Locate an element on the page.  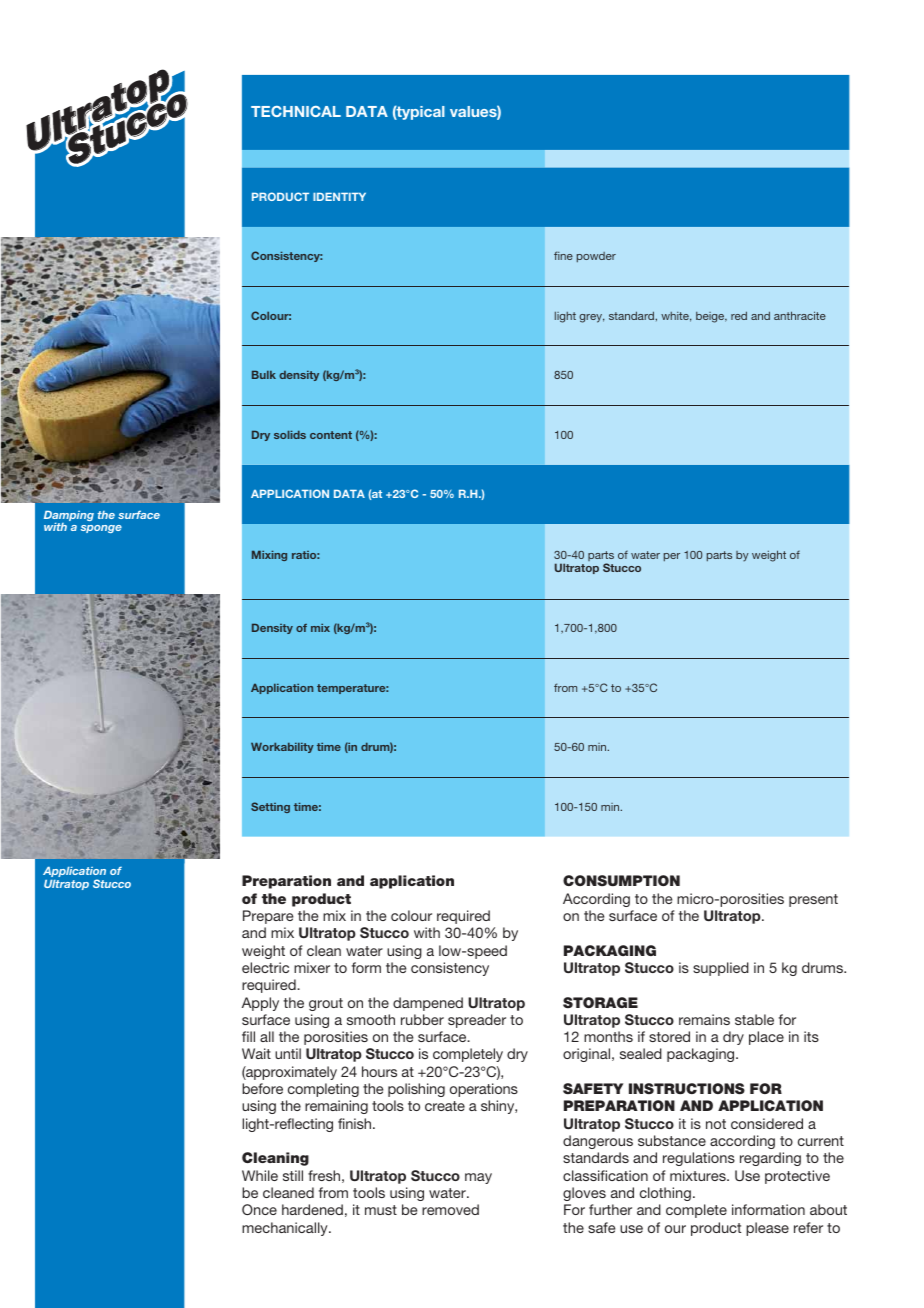
Once is located at coordinates (259, 1209).
